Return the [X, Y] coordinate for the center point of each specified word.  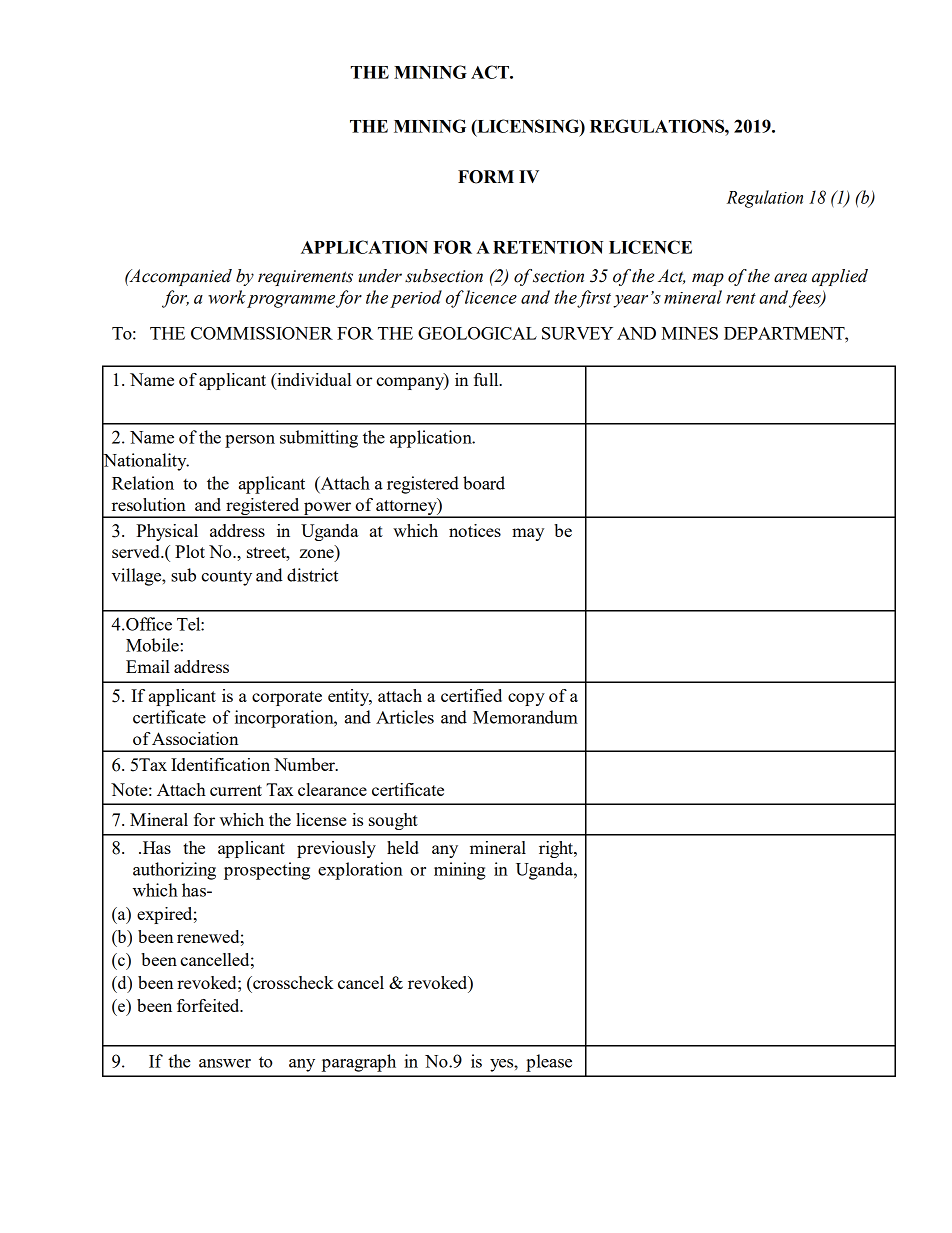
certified [471, 695]
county [226, 578]
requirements [305, 278]
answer [225, 1063]
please [549, 1063]
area [790, 278]
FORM [486, 177]
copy [526, 699]
